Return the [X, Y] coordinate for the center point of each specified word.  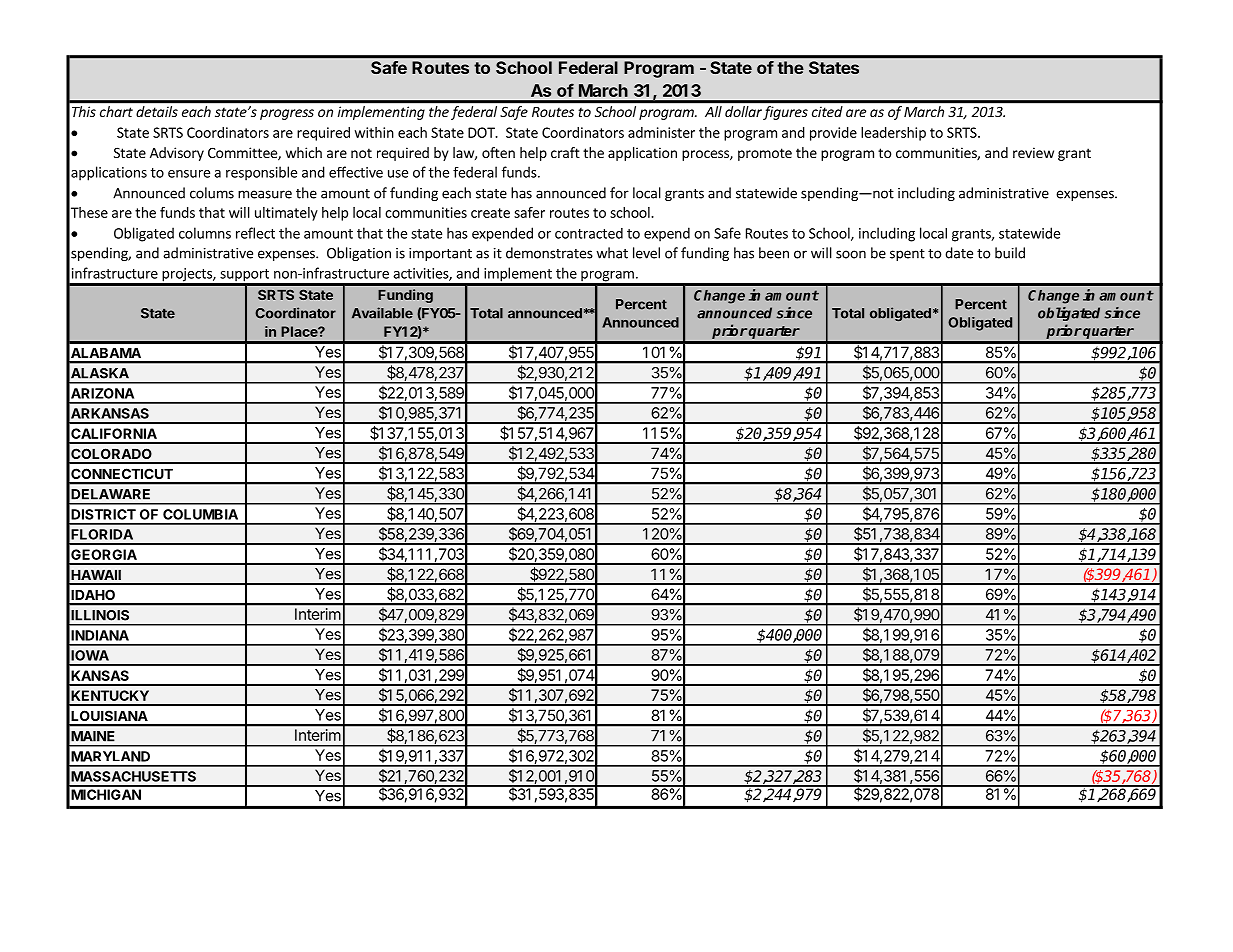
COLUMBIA [200, 514]
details [157, 111]
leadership [893, 134]
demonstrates [549, 253]
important [440, 254]
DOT [482, 132]
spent [907, 255]
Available [382, 313]
